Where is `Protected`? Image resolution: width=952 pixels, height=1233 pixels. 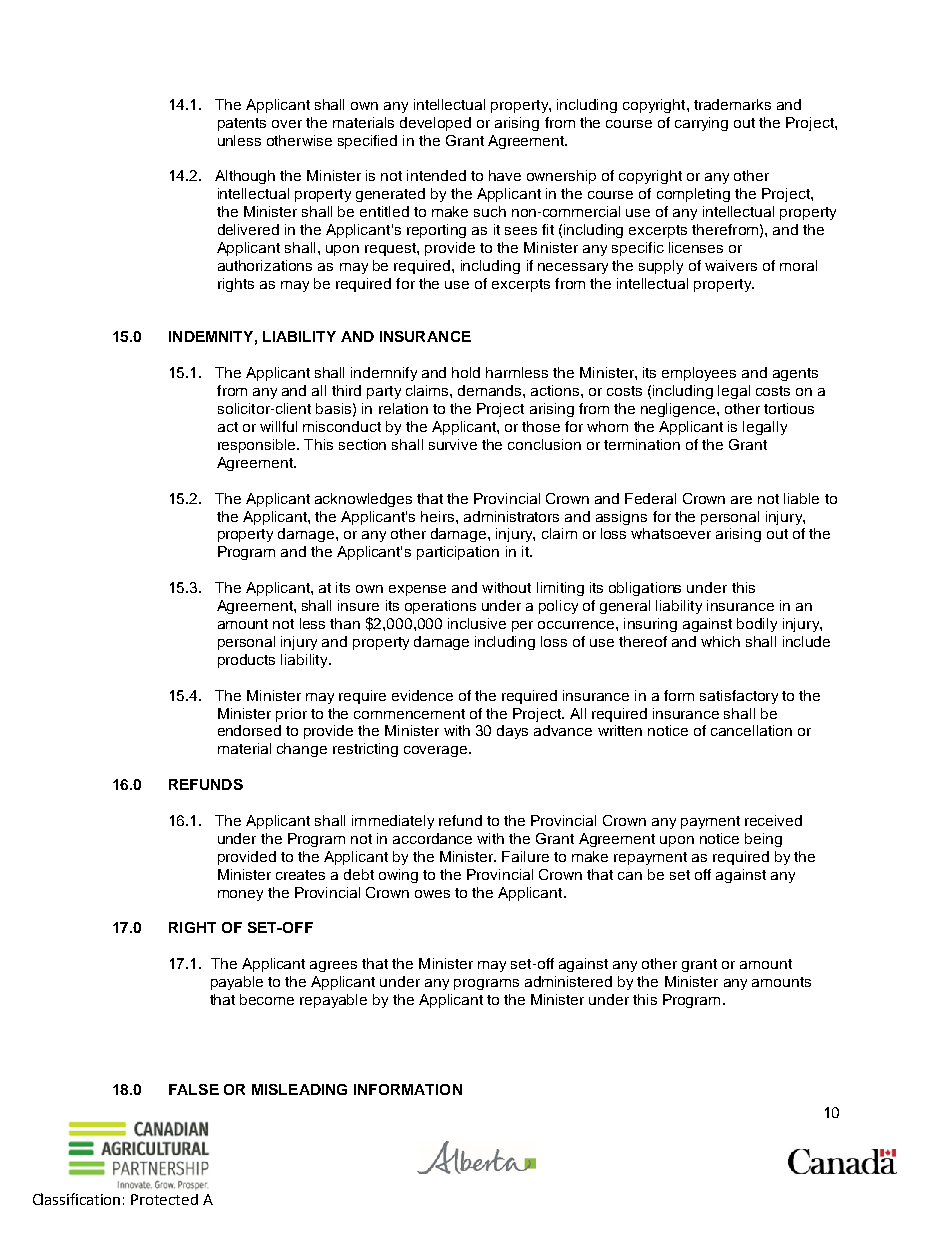 Protected is located at coordinates (164, 1199).
